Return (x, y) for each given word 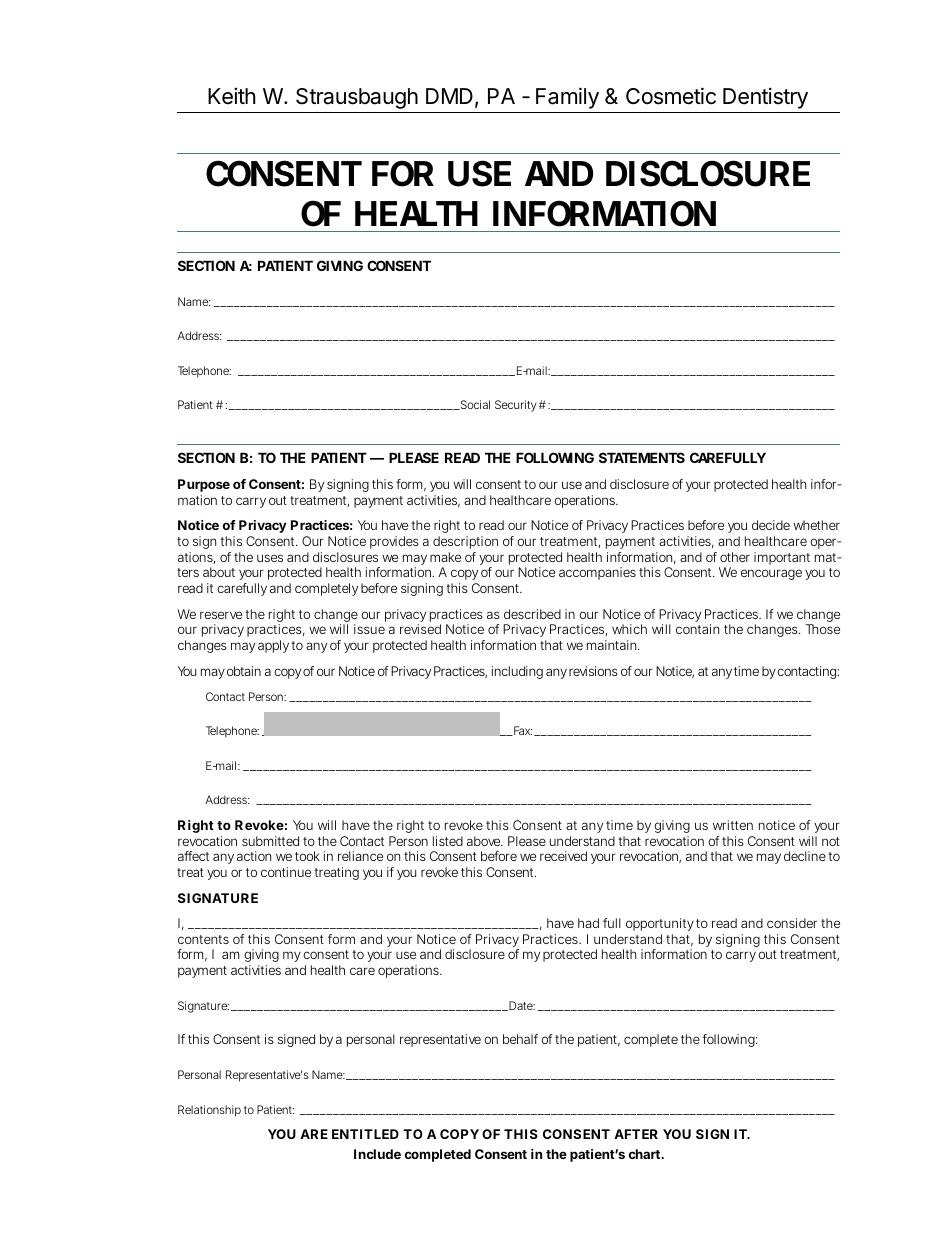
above (485, 841)
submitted (270, 841)
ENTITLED (365, 1134)
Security (516, 406)
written (733, 825)
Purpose (204, 485)
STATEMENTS (642, 457)
